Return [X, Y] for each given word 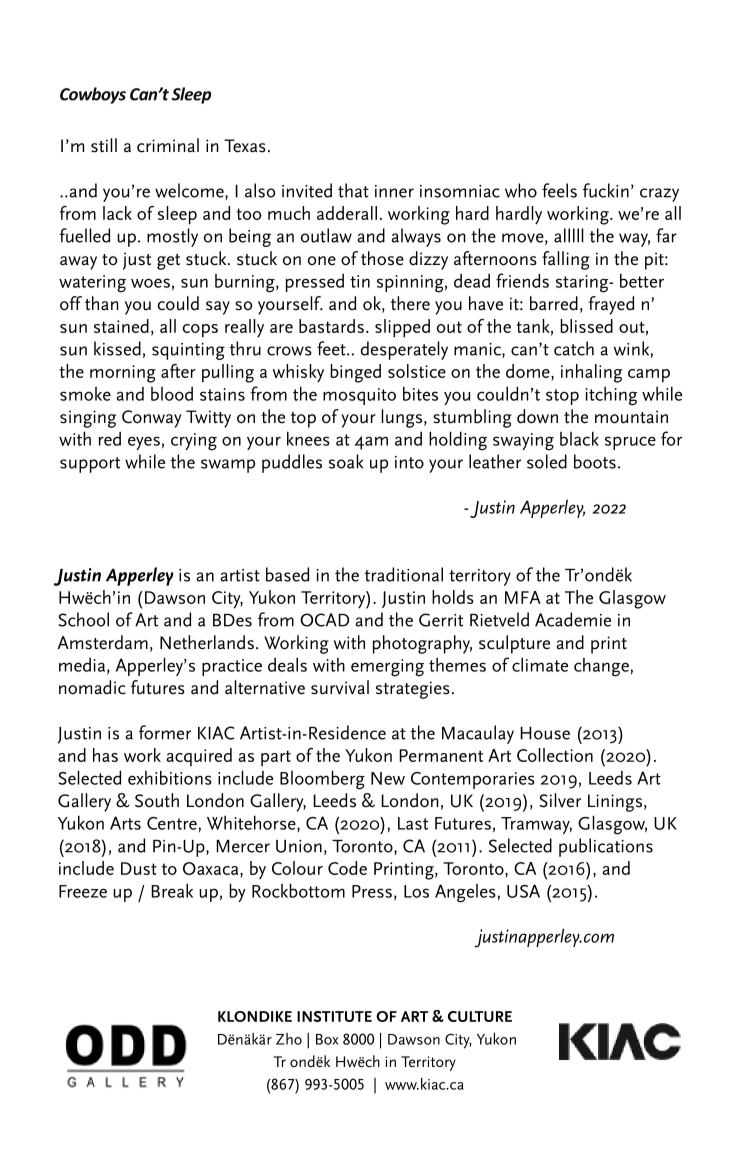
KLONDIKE [255, 1016]
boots [595, 461]
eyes [144, 443]
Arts [125, 823]
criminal [168, 145]
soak [346, 461]
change [601, 667]
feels [559, 190]
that [353, 190]
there [410, 303]
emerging [387, 668]
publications [606, 847]
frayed [611, 305]
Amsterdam [103, 642]
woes [150, 283]
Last [413, 823]
